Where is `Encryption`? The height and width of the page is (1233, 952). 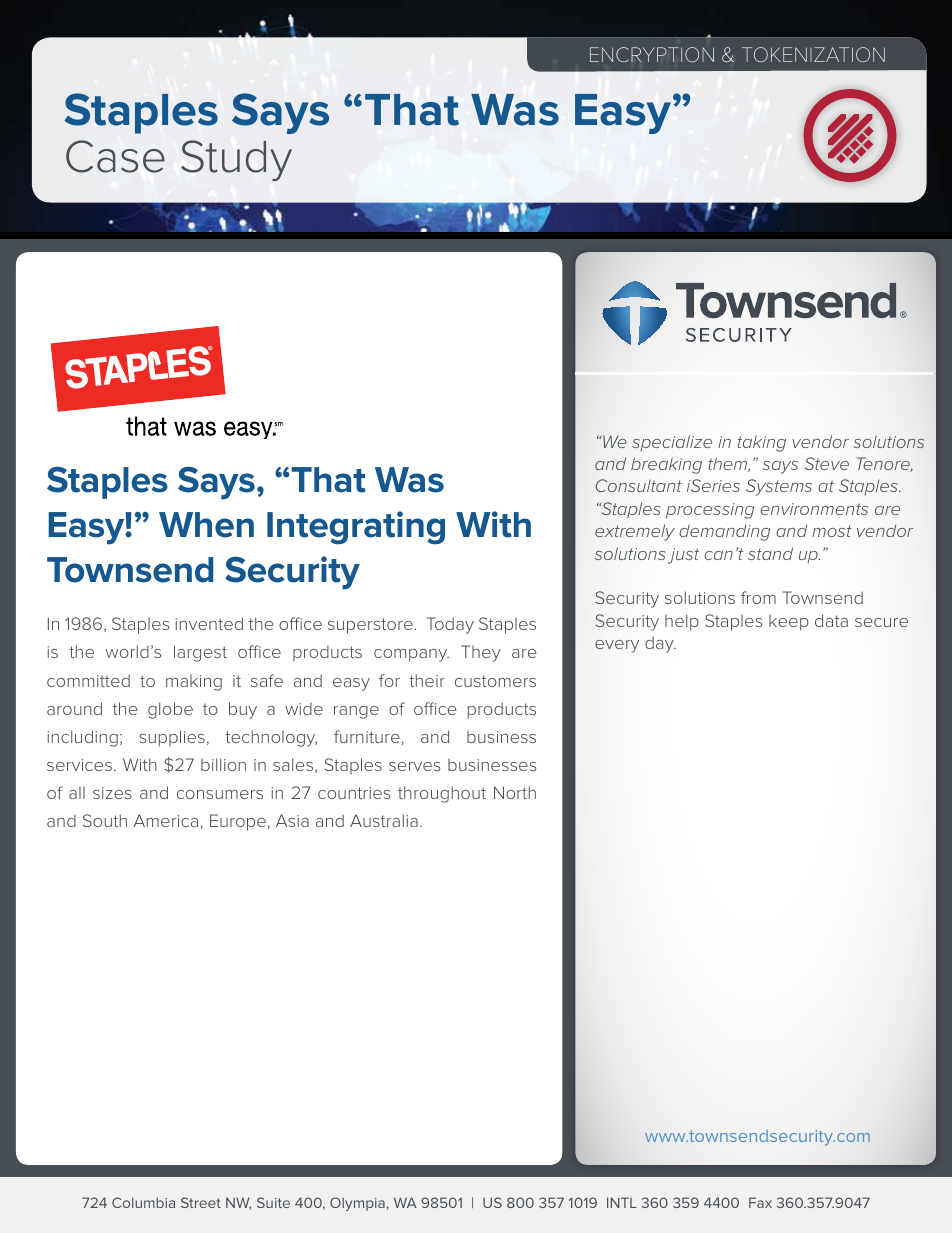
Encryption is located at coordinates (652, 54).
